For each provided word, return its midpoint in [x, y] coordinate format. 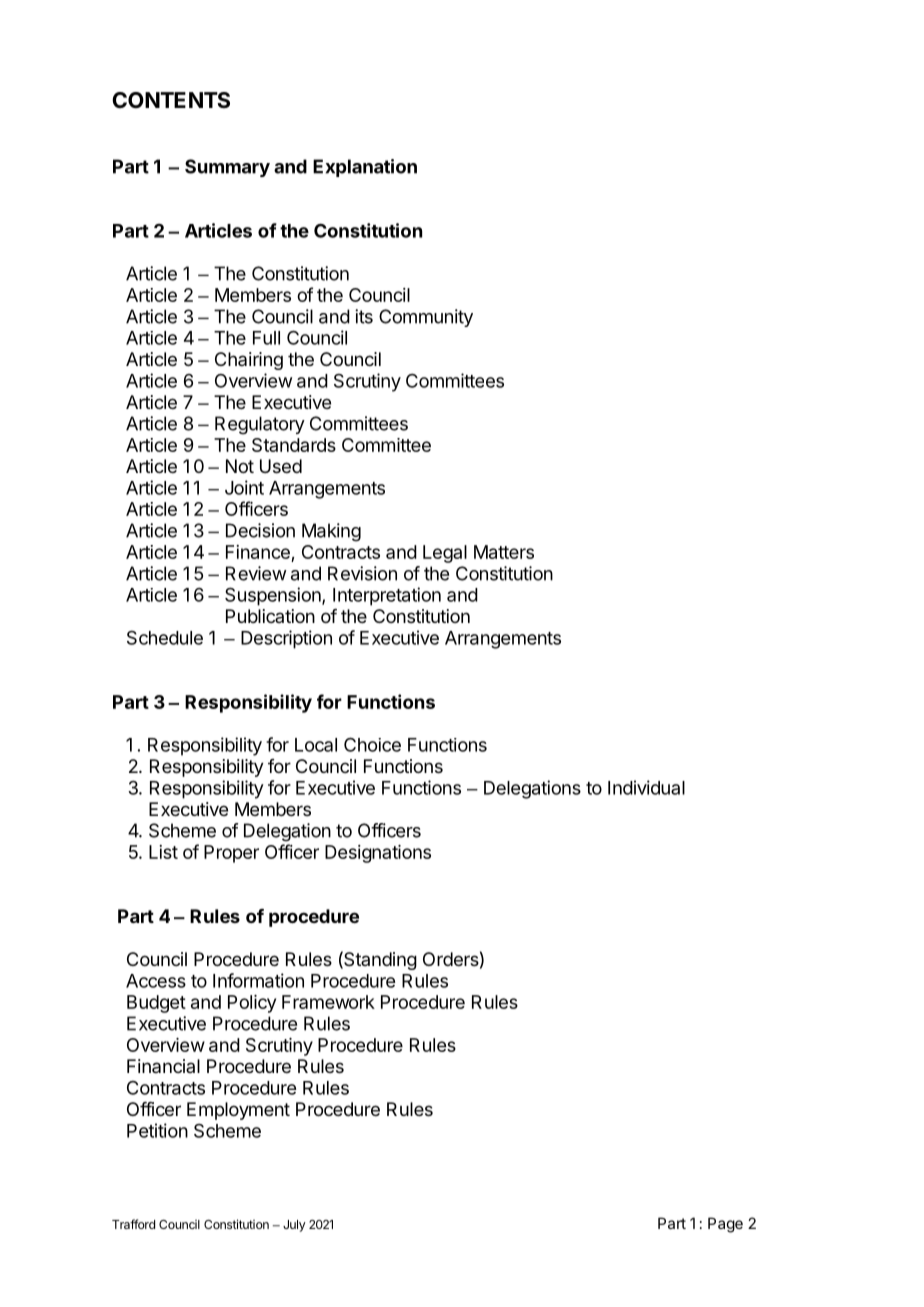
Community [426, 318]
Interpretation [387, 596]
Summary [227, 168]
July [294, 1226]
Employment [238, 1111]
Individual [646, 787]
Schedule [165, 637]
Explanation [365, 168]
